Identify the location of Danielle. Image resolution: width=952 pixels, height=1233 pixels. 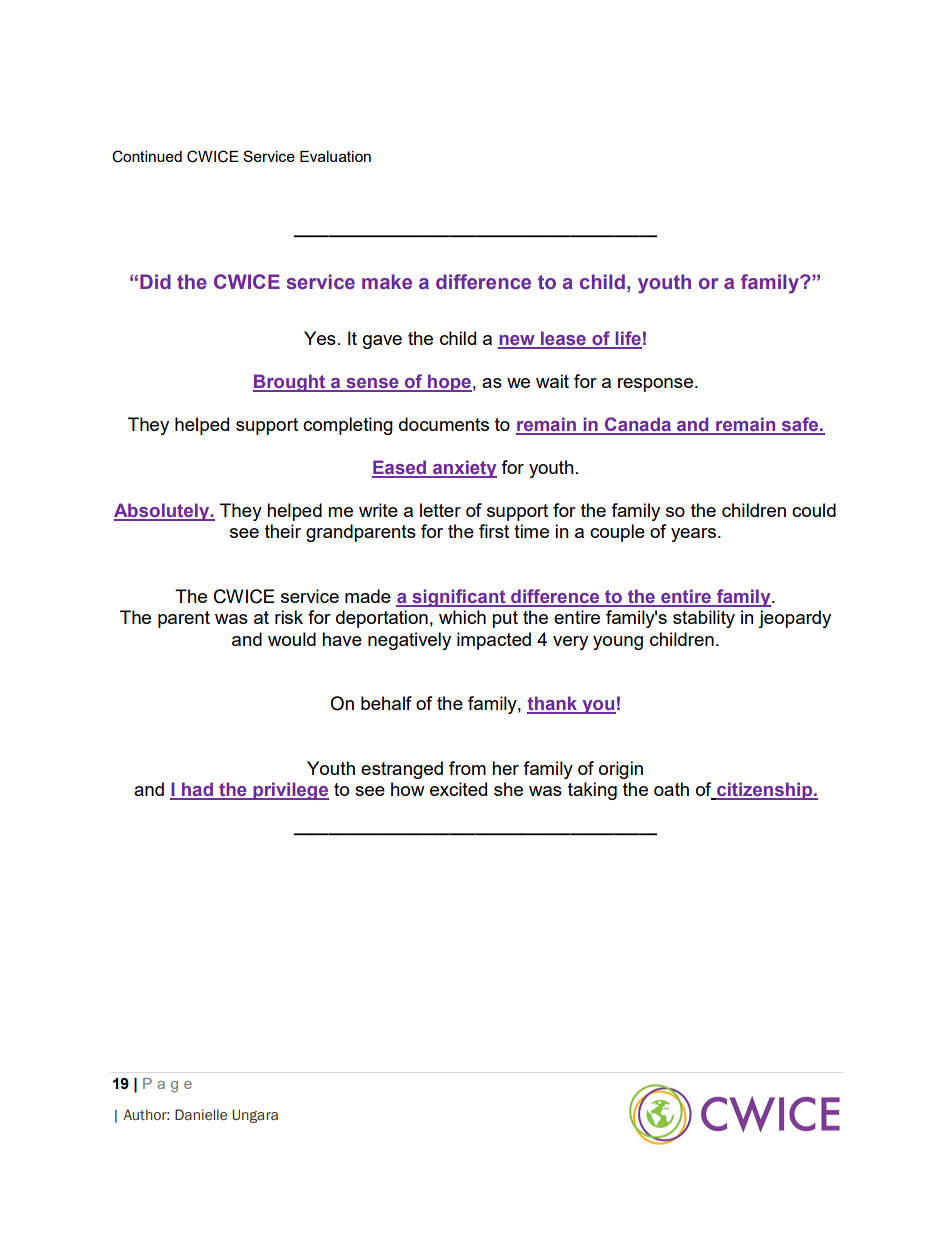
(201, 1114).
